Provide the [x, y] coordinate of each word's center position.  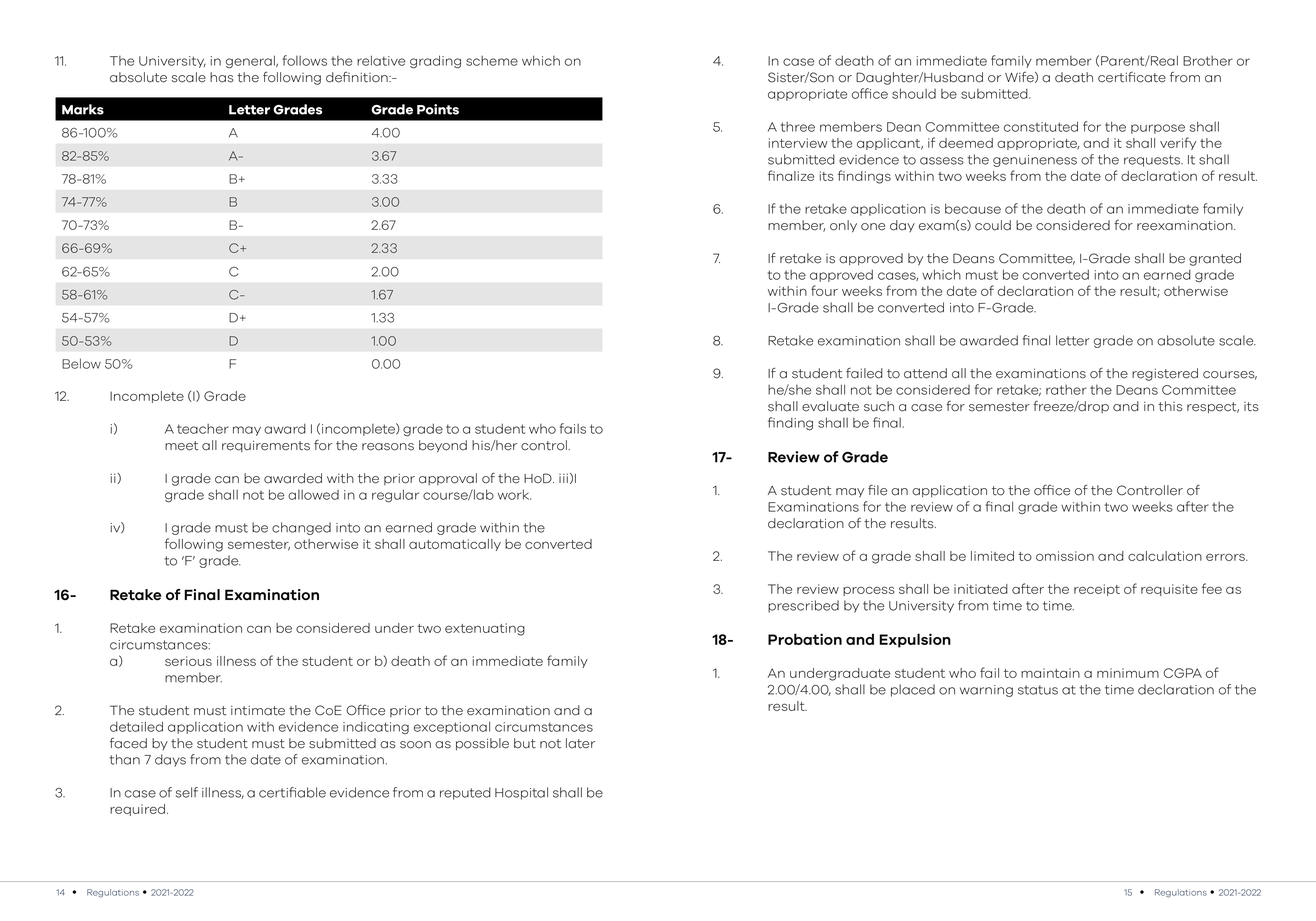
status [1038, 690]
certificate [1132, 77]
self [187, 792]
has [222, 77]
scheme [492, 61]
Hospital [521, 793]
